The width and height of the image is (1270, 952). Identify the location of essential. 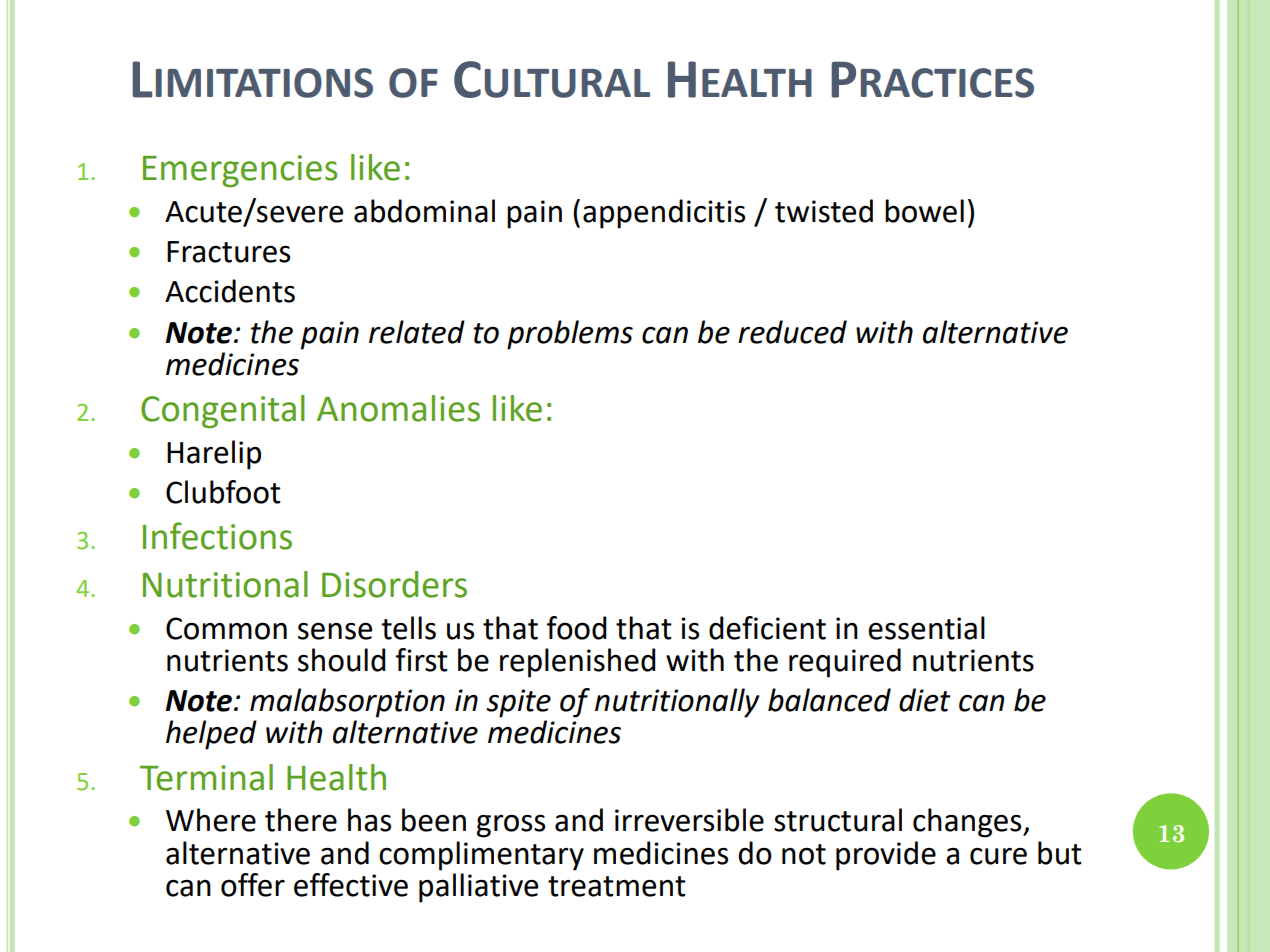
(926, 628).
